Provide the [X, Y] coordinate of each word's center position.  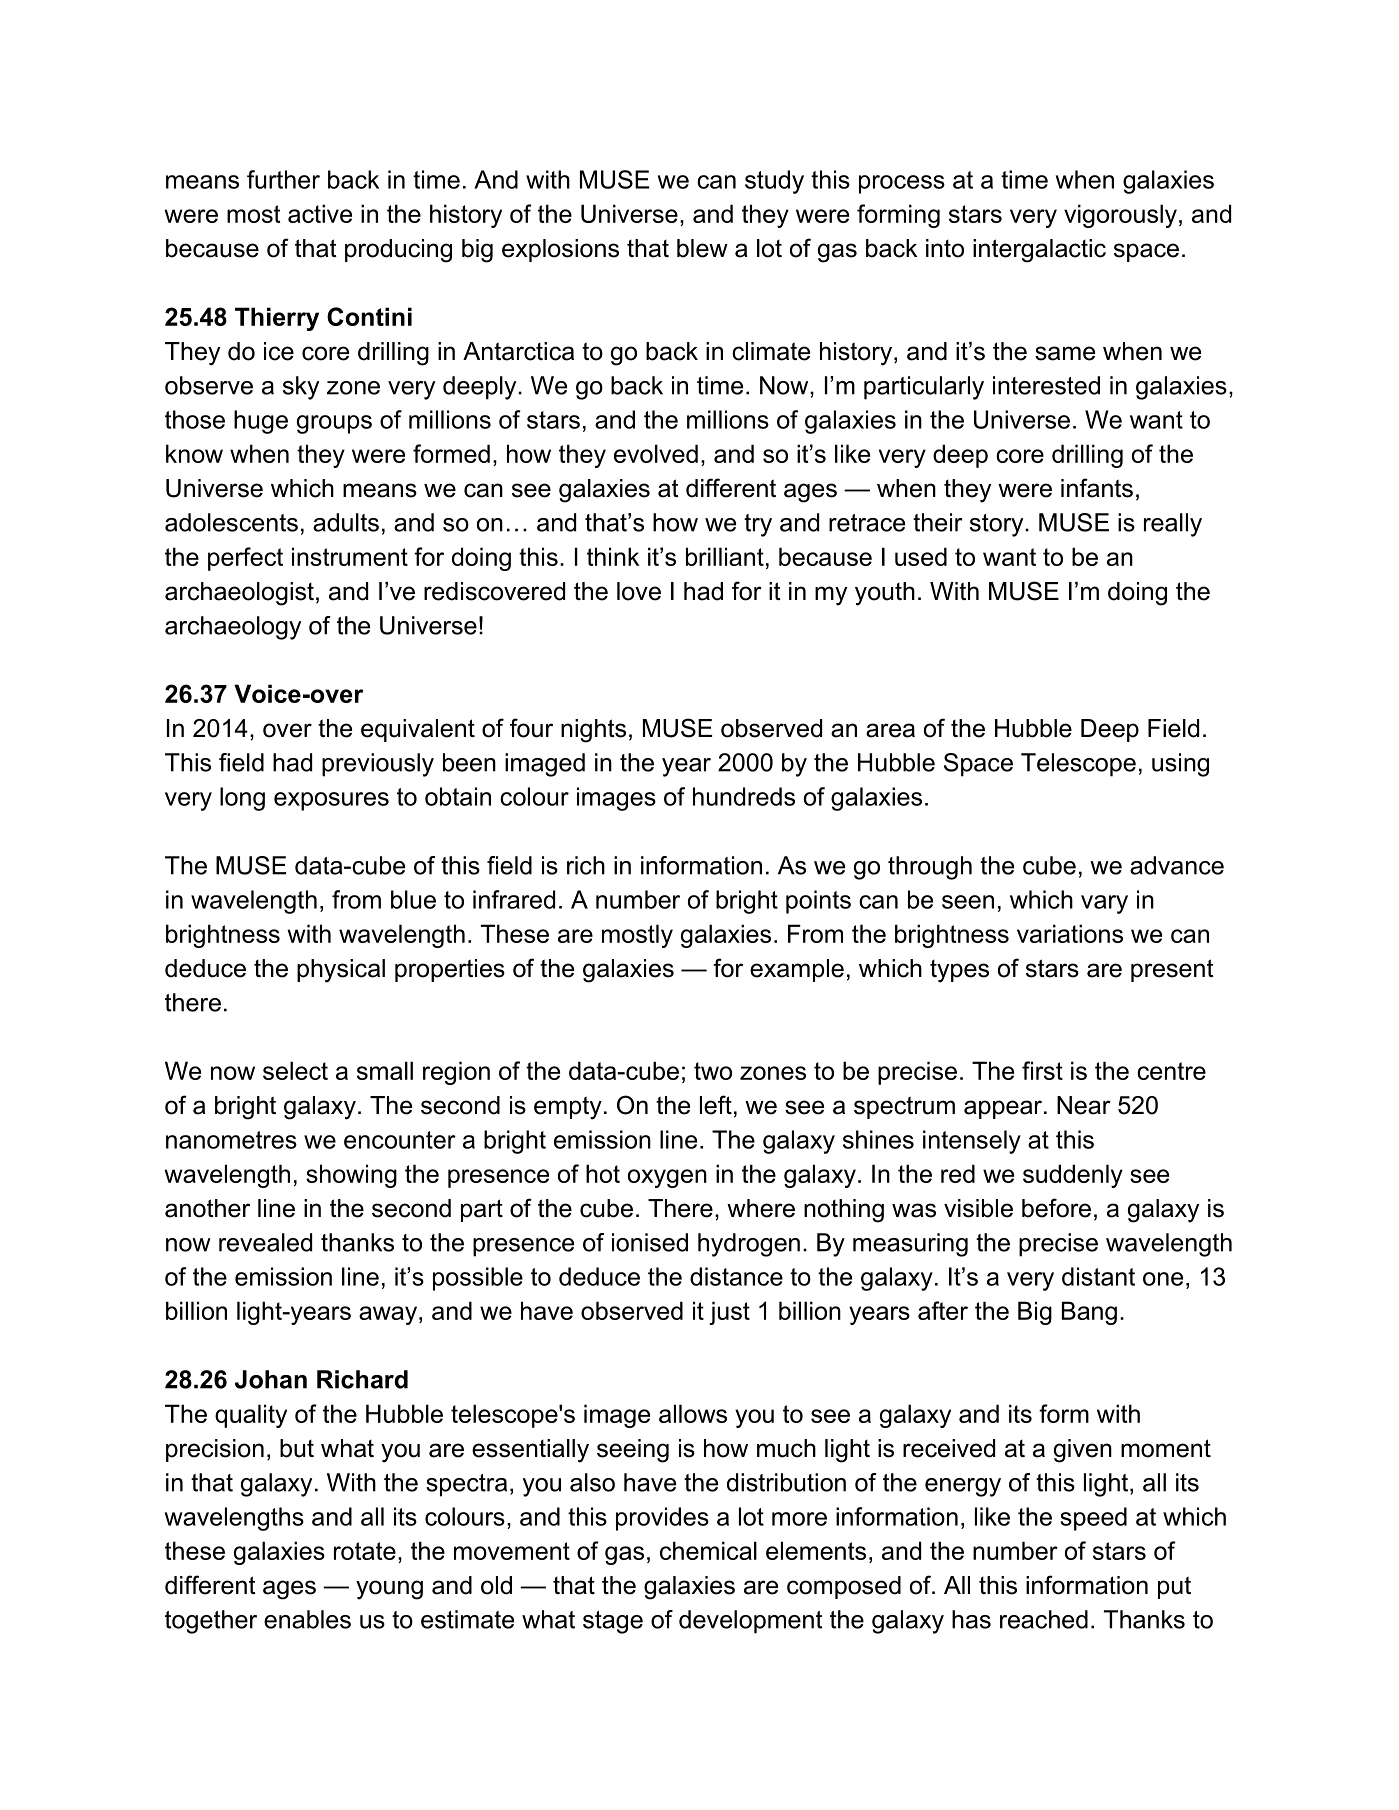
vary [1104, 904]
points [818, 902]
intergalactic [1039, 251]
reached [1044, 1619]
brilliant [725, 556]
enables [307, 1619]
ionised [650, 1242]
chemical [708, 1550]
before [1056, 1208]
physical [341, 971]
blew [702, 248]
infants [1097, 488]
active [320, 213]
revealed [265, 1242]
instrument [350, 556]
